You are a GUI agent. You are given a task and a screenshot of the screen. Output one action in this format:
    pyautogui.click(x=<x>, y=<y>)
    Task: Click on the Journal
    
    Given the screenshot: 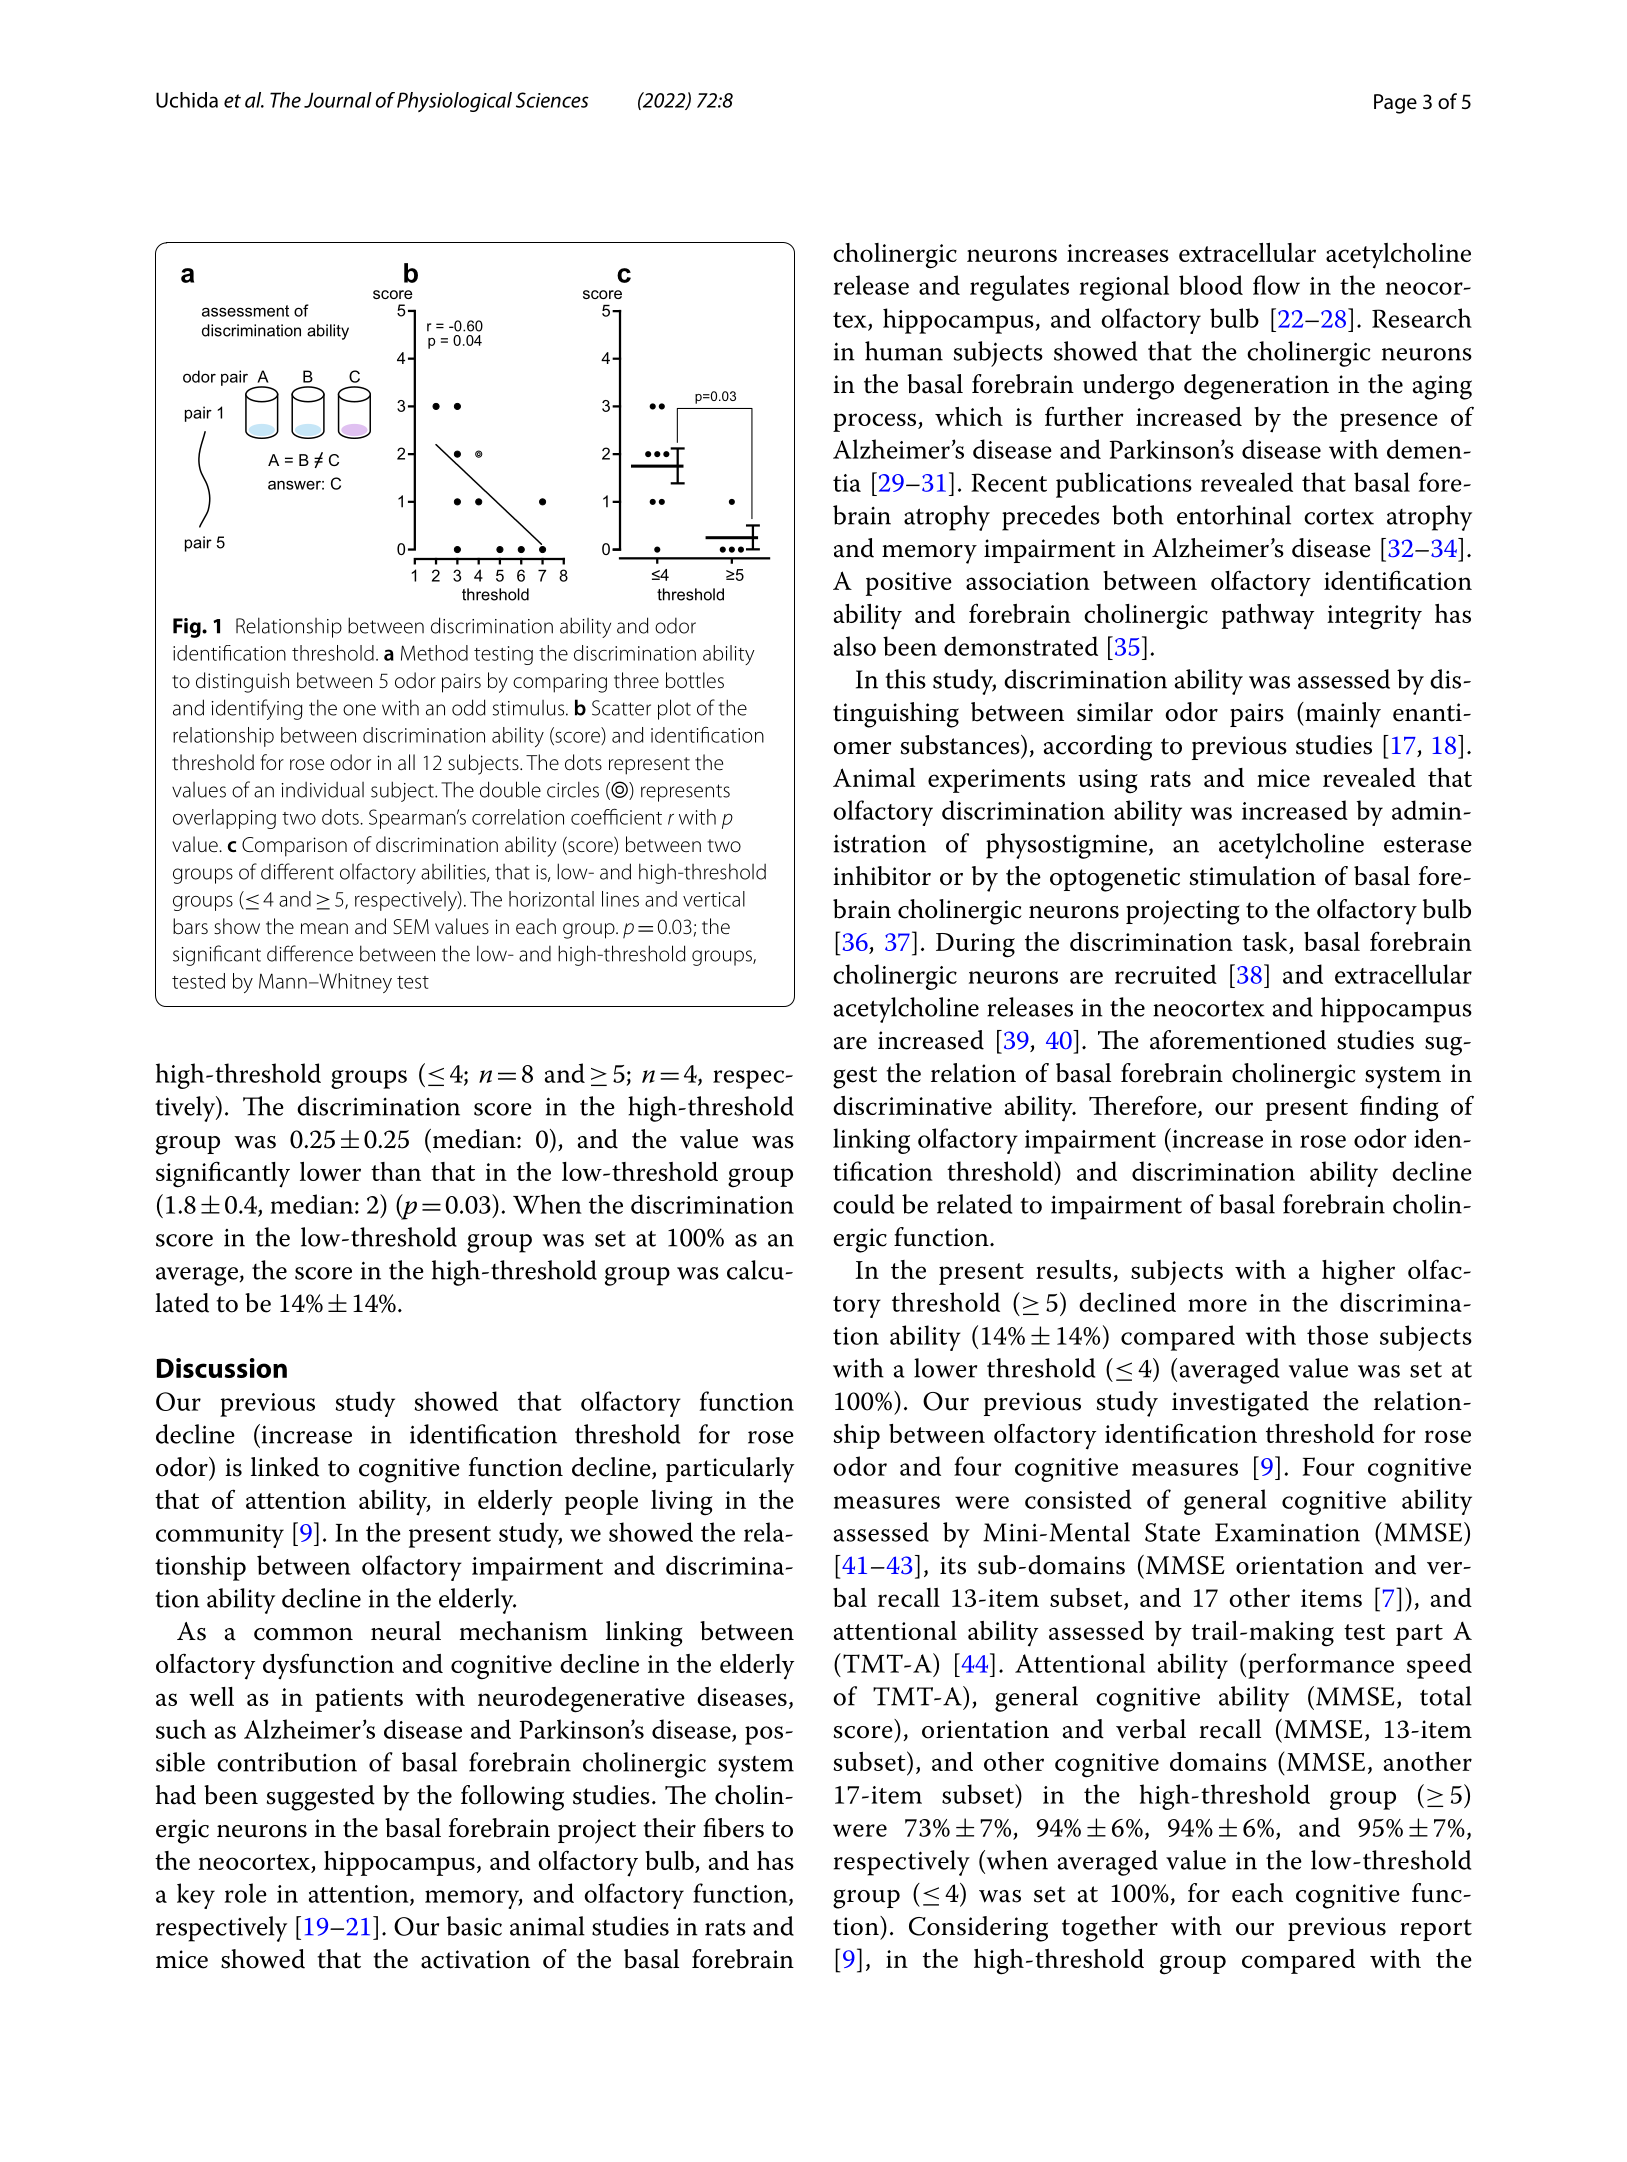 What is the action you would take?
    pyautogui.click(x=338, y=100)
